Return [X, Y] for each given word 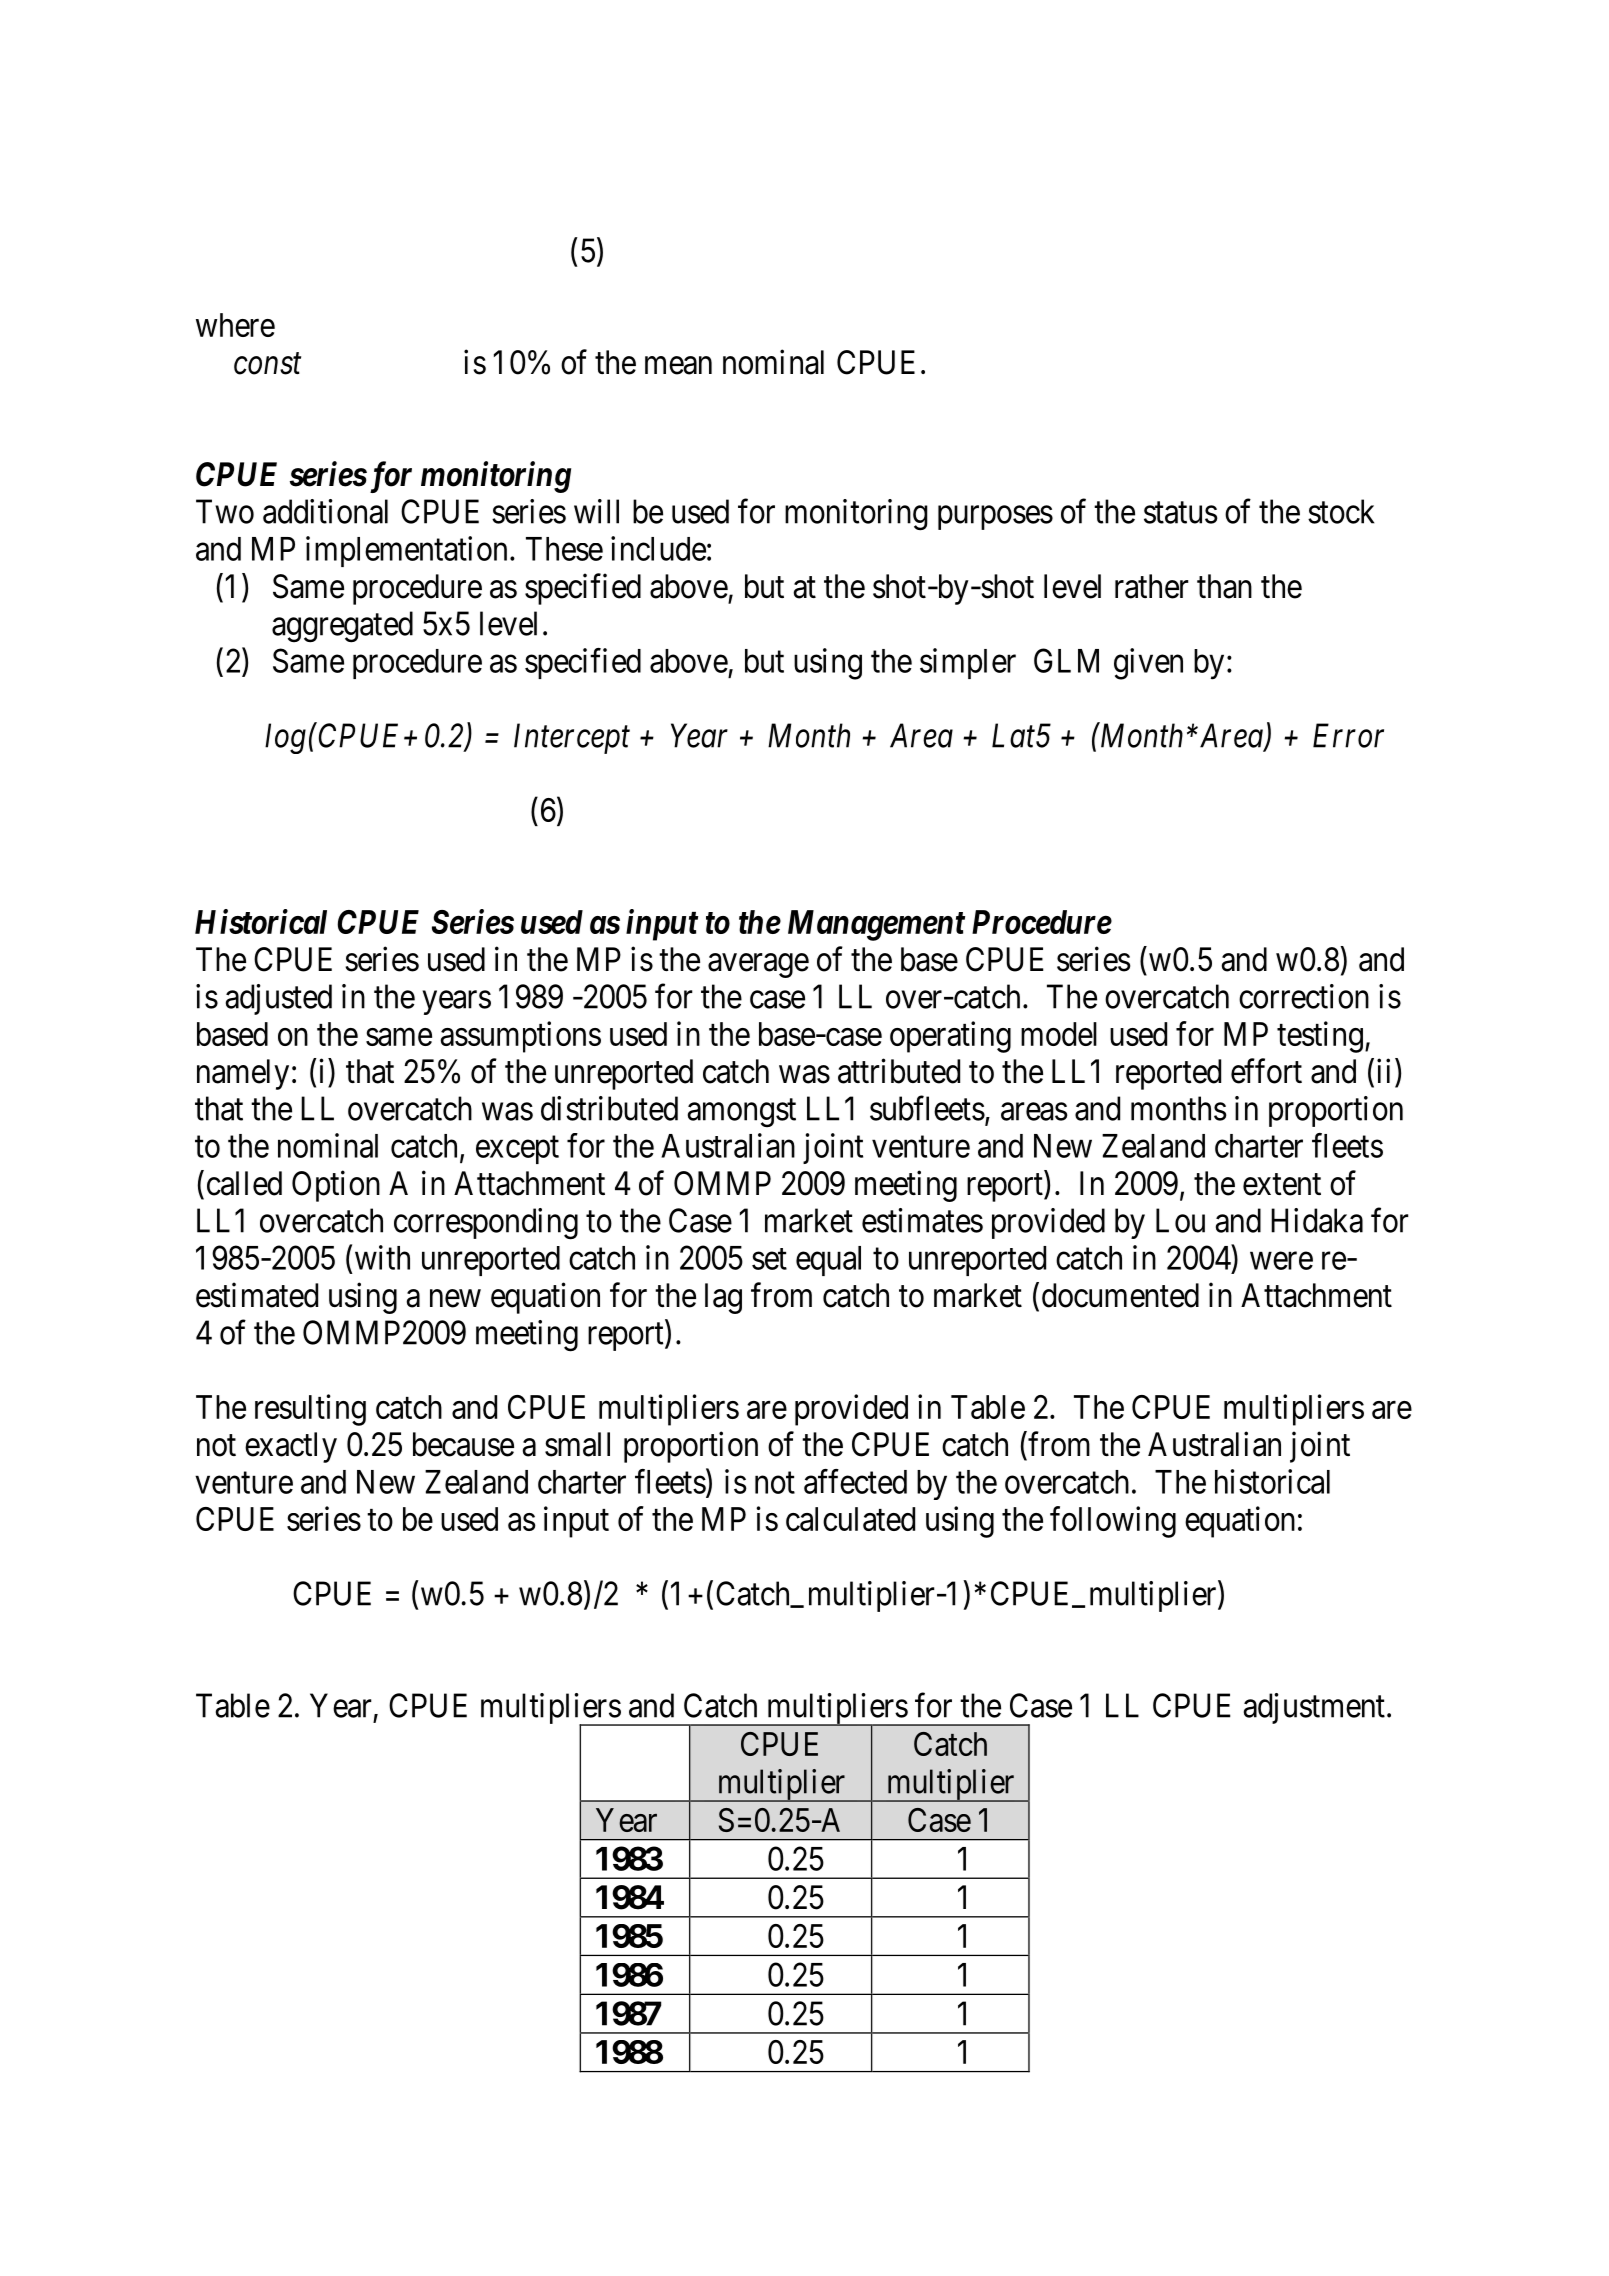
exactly [291, 1447]
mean [678, 366]
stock [1341, 511]
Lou [1180, 1220]
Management [876, 925]
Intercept [572, 738]
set [769, 1259]
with [382, 1257]
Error [1348, 735]
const [267, 364]
